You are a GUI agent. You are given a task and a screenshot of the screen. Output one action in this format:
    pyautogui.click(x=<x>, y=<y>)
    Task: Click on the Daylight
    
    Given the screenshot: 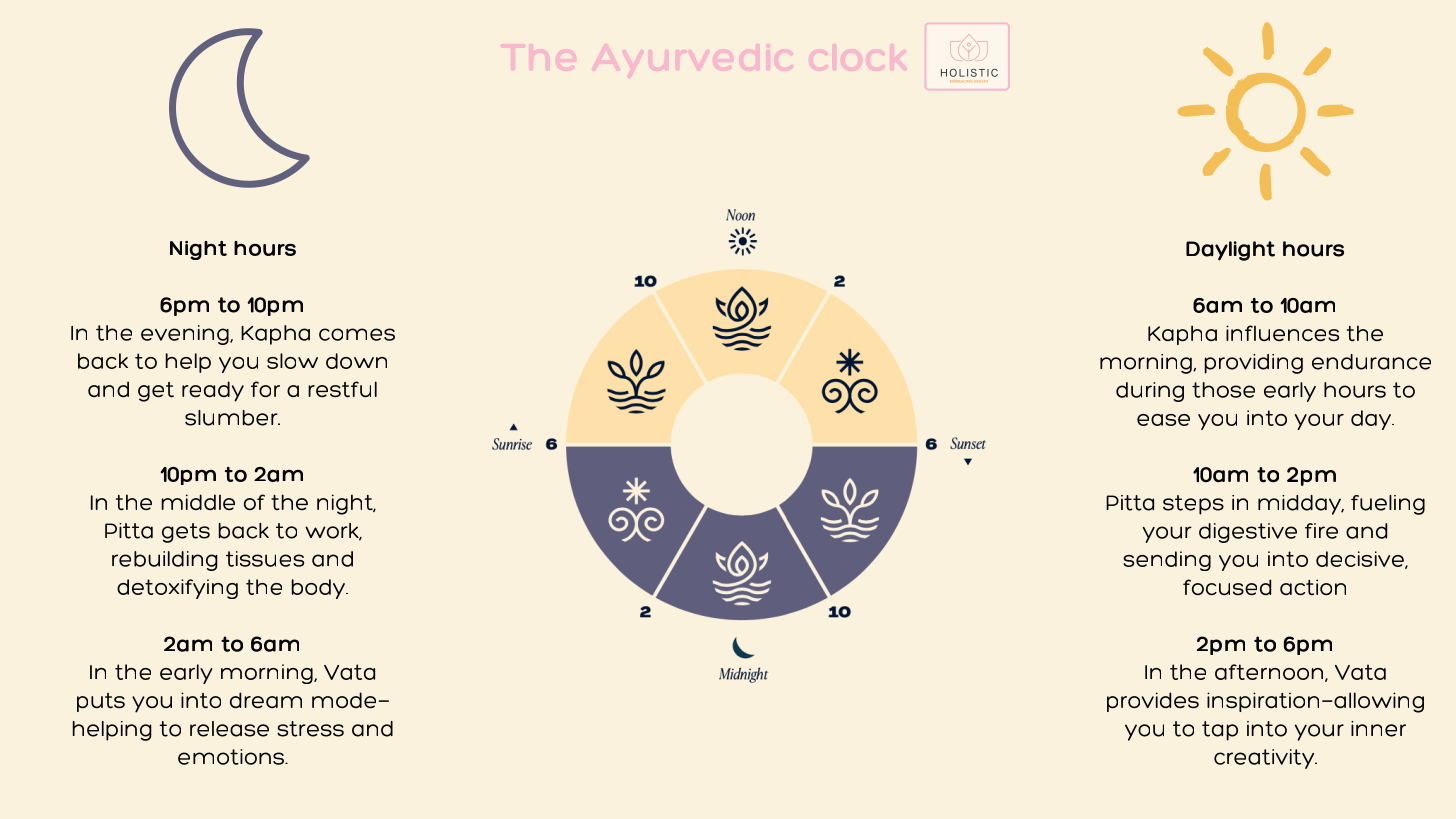 What is the action you would take?
    pyautogui.click(x=1230, y=251)
